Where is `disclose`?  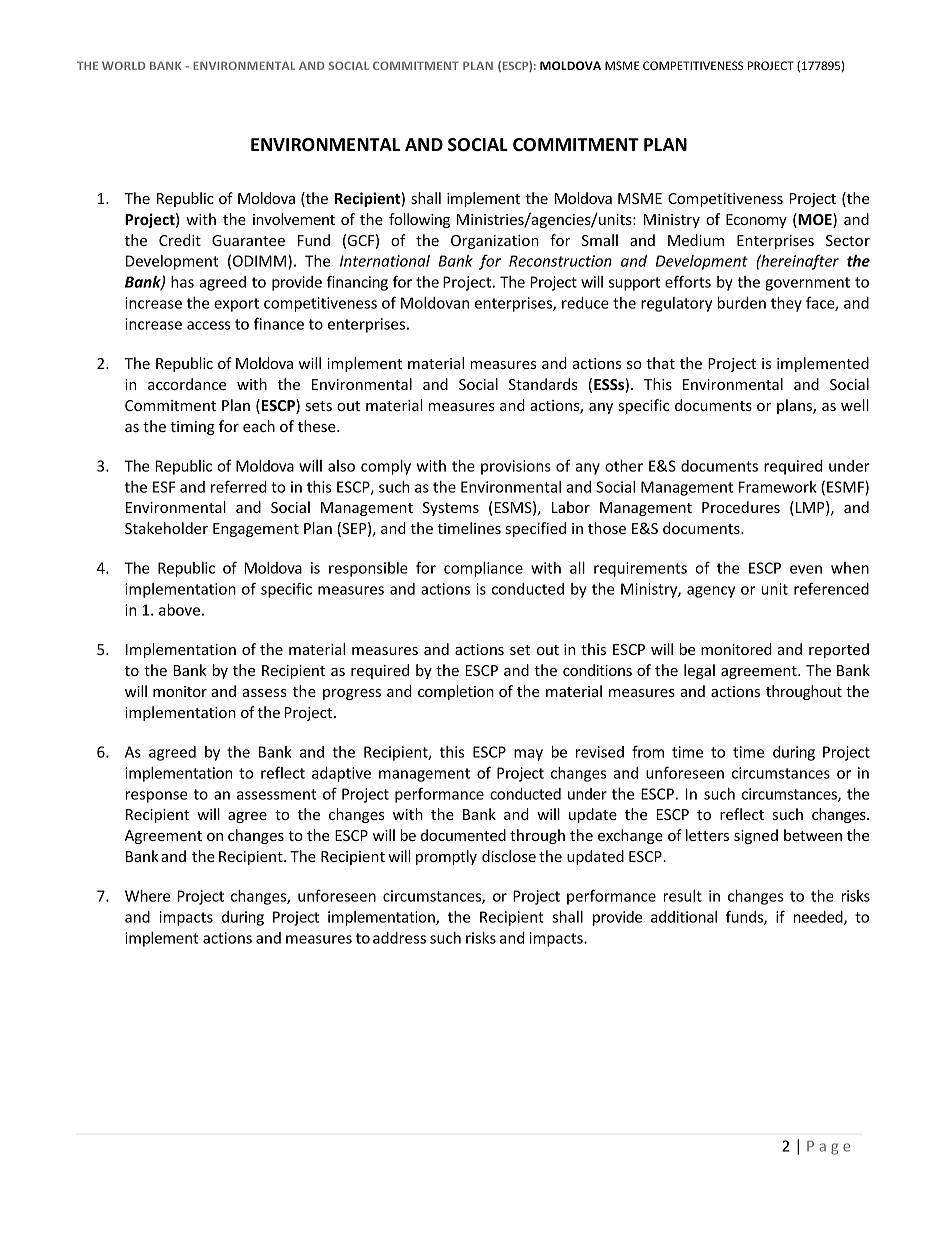
disclose is located at coordinates (509, 856).
